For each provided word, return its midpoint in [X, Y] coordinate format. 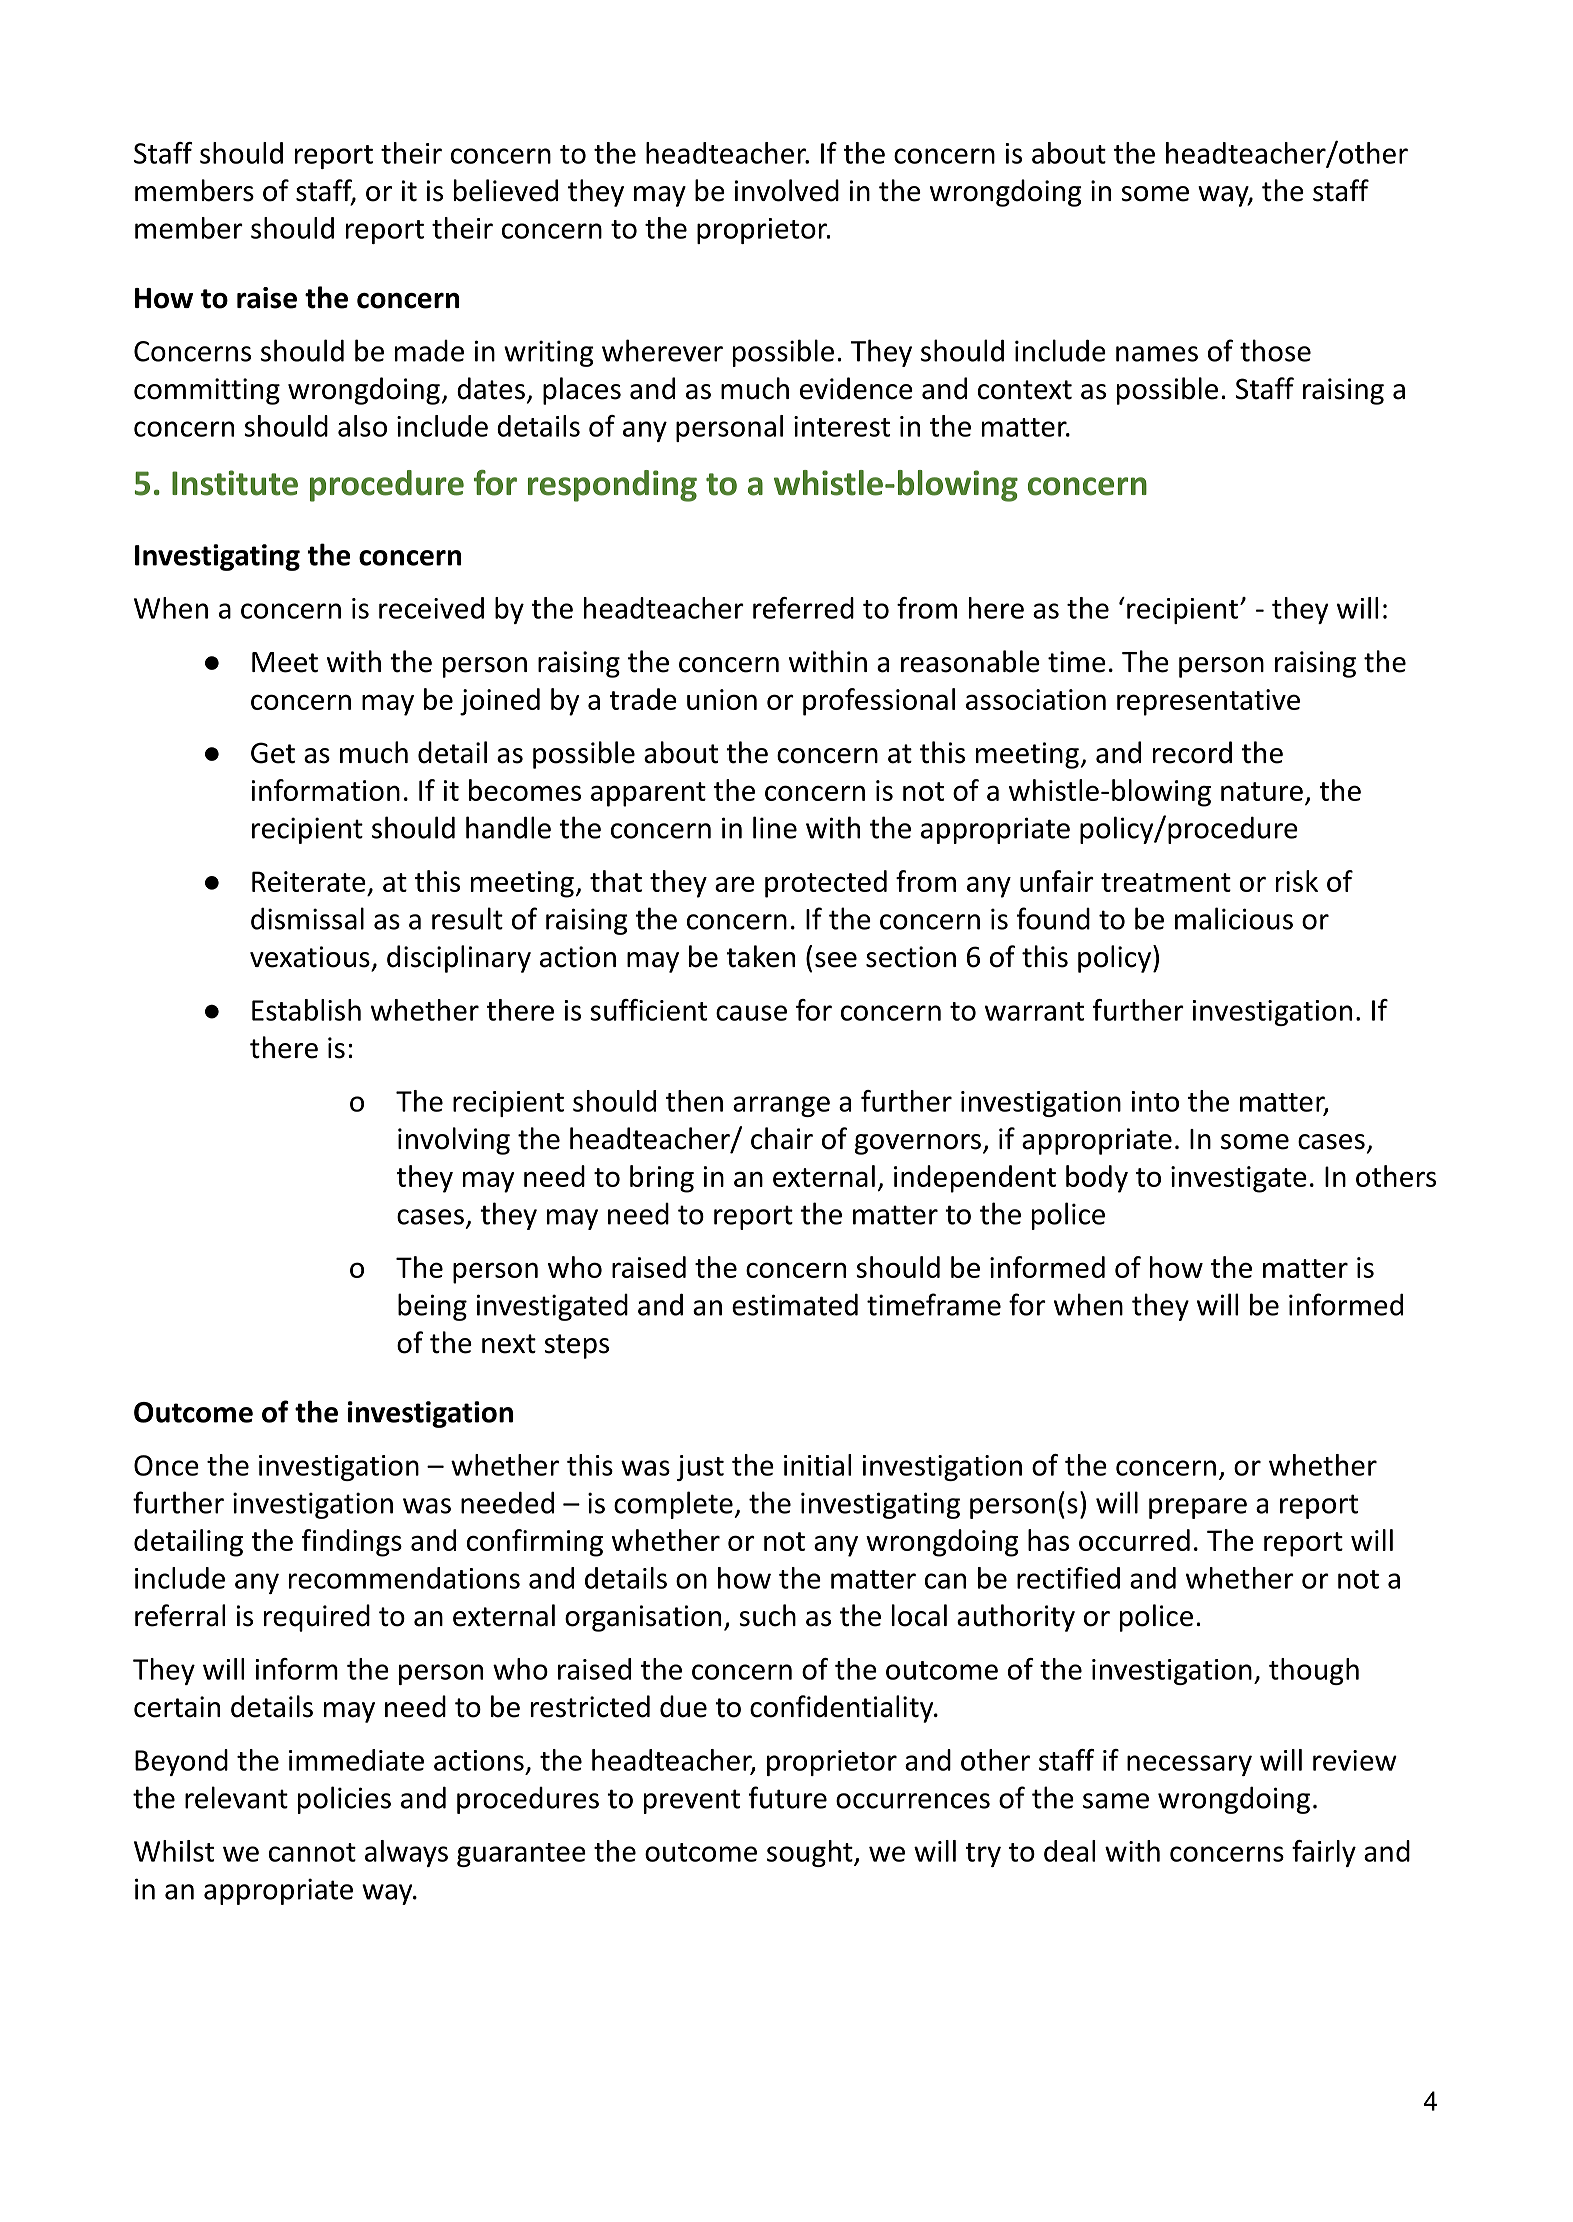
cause [751, 1013]
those [1275, 350]
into [1155, 1101]
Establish [306, 1010]
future [788, 1797]
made [429, 351]
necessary [1189, 1765]
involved [787, 190]
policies [344, 1800]
